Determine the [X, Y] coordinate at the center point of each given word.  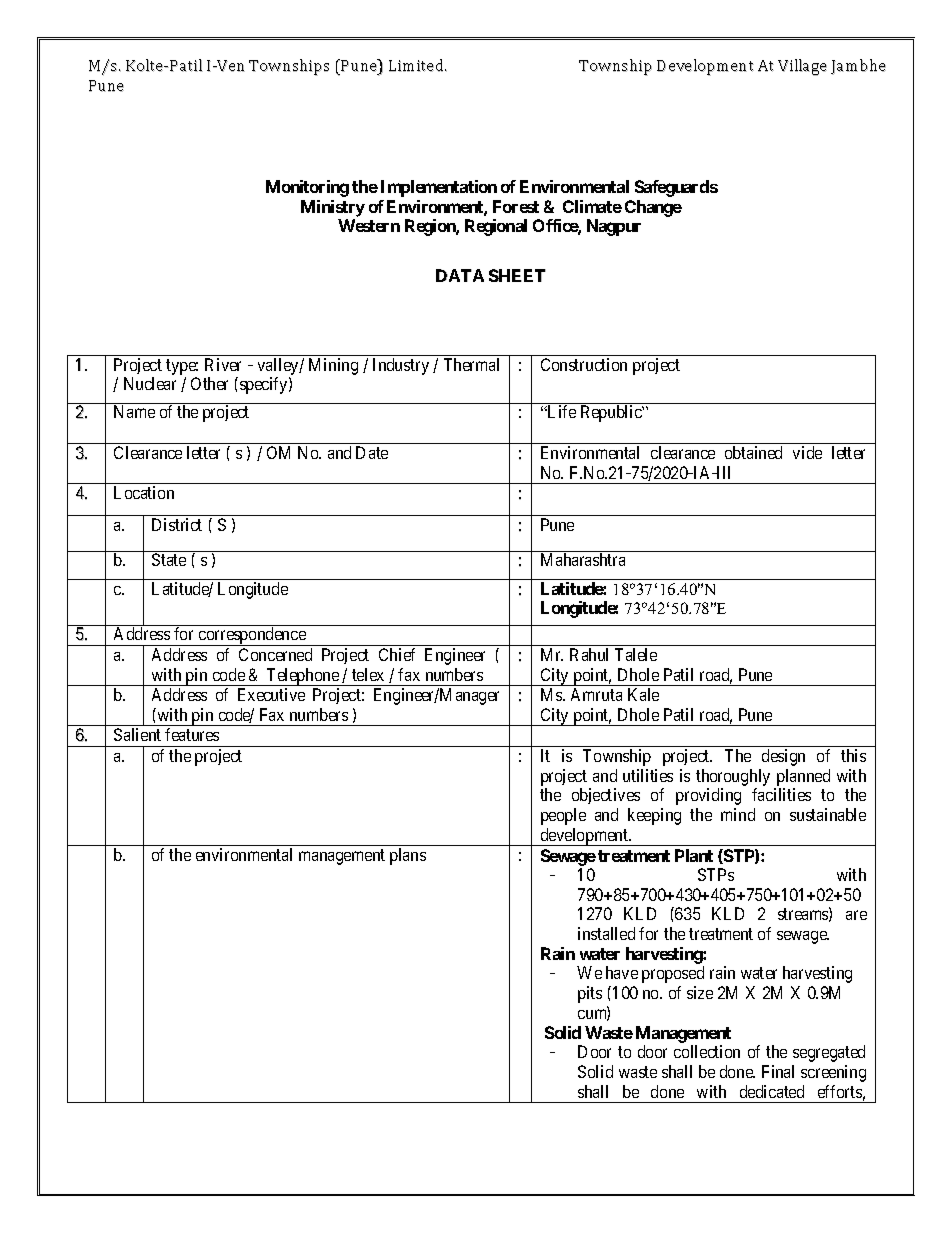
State [169, 559]
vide [807, 452]
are [856, 915]
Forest [516, 206]
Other [209, 383]
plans [408, 856]
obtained [753, 452]
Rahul [589, 654]
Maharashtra [583, 559]
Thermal [471, 364]
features [192, 734]
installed [606, 933]
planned [803, 777]
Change [653, 208]
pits [590, 994]
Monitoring [307, 188]
